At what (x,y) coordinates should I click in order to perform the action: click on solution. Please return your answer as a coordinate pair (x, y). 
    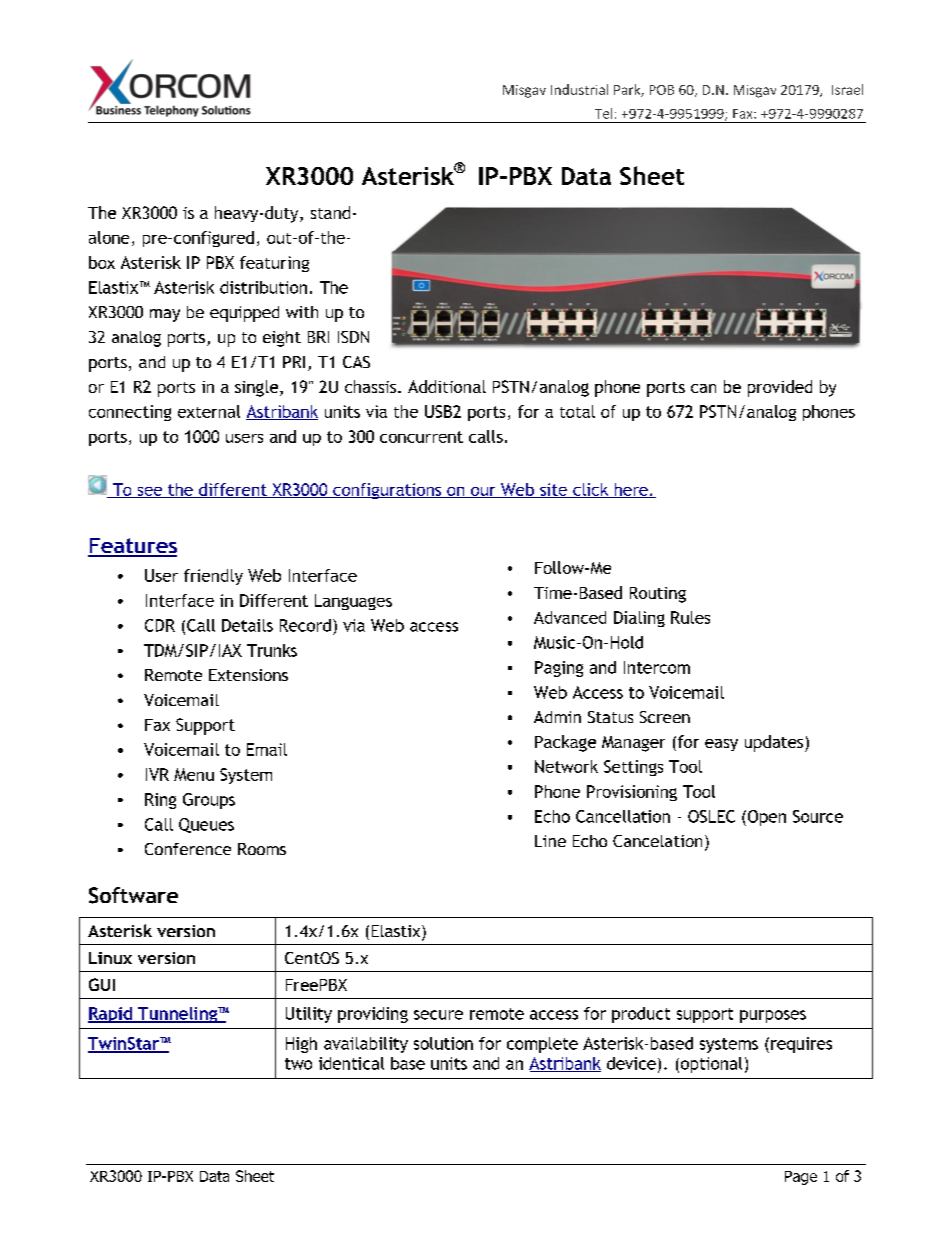
    Looking at the image, I should click on (443, 1043).
